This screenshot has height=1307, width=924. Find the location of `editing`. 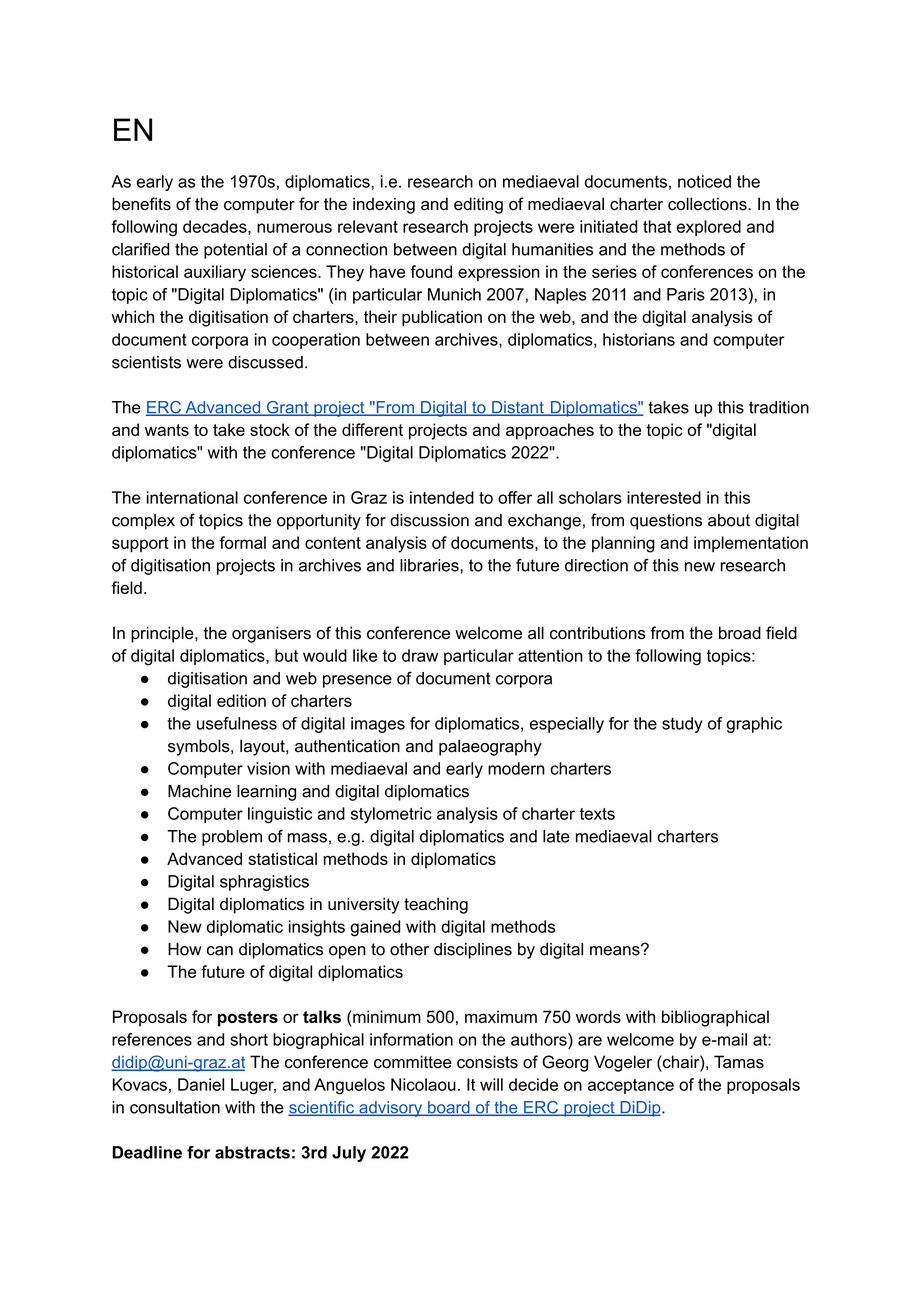

editing is located at coordinates (478, 205).
